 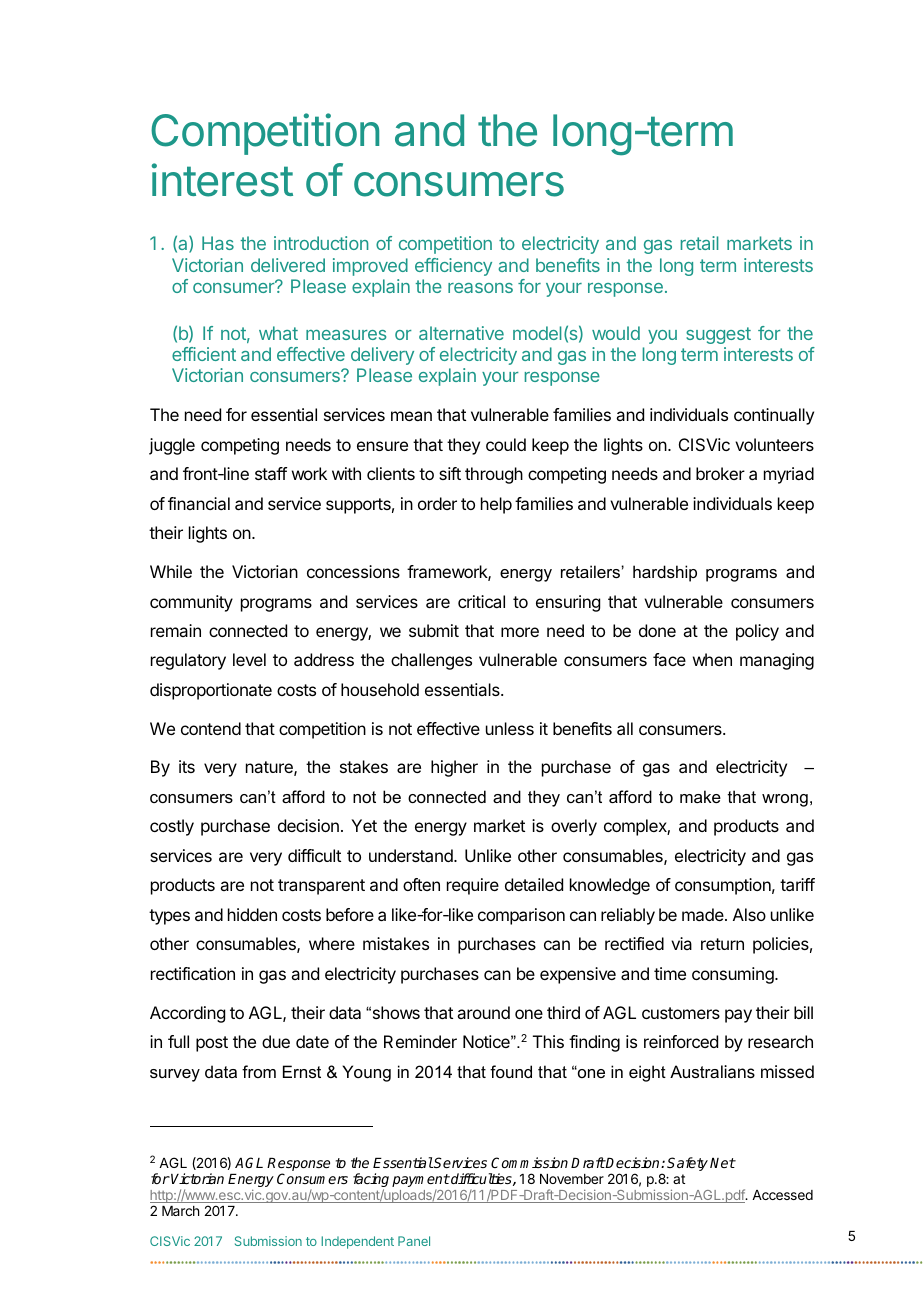 What do you see at coordinates (782, 1195) in the page?
I see `Accessed` at bounding box center [782, 1195].
